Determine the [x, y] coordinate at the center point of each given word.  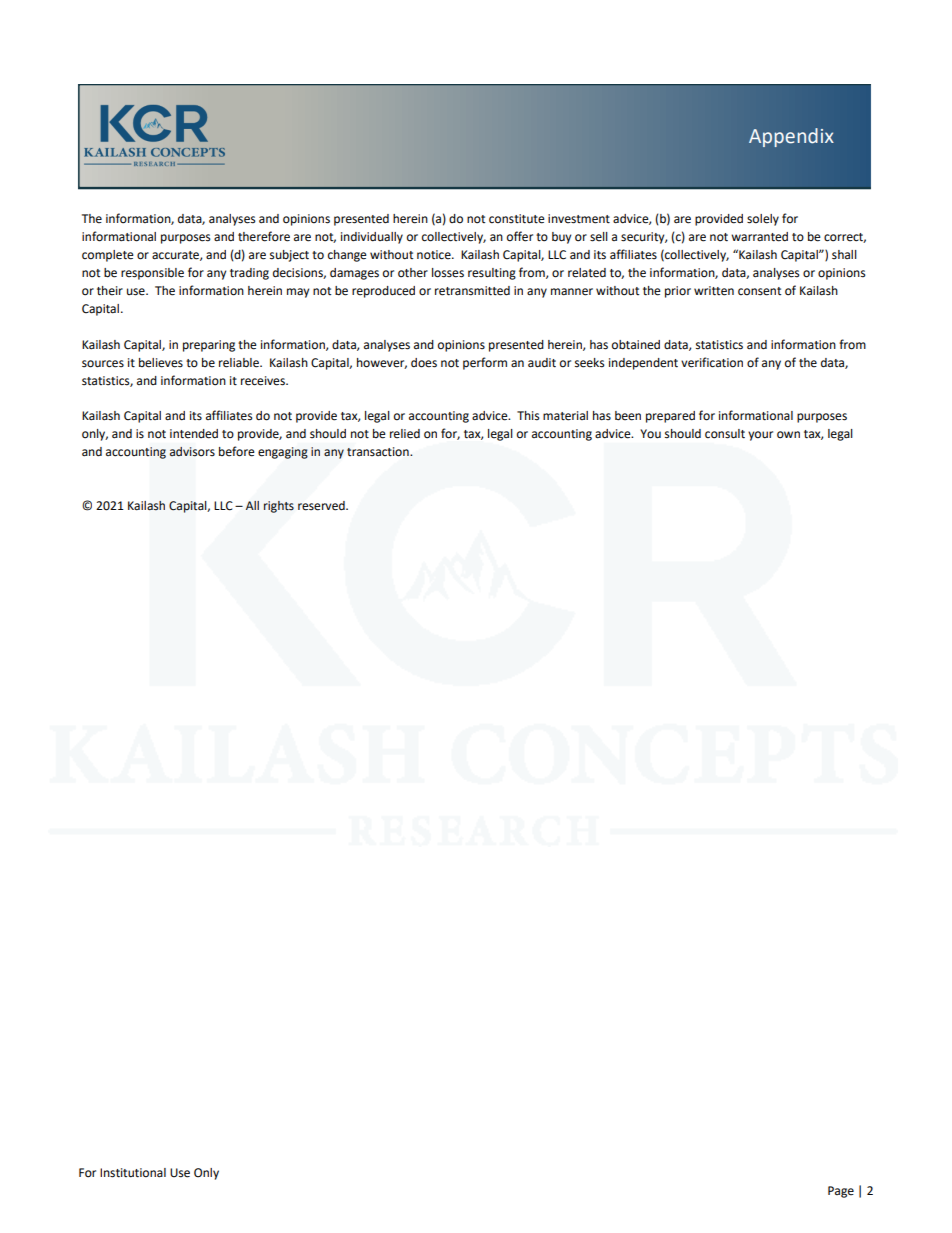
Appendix [791, 137]
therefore [264, 236]
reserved [322, 506]
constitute [517, 219]
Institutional [133, 1173]
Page [841, 1192]
